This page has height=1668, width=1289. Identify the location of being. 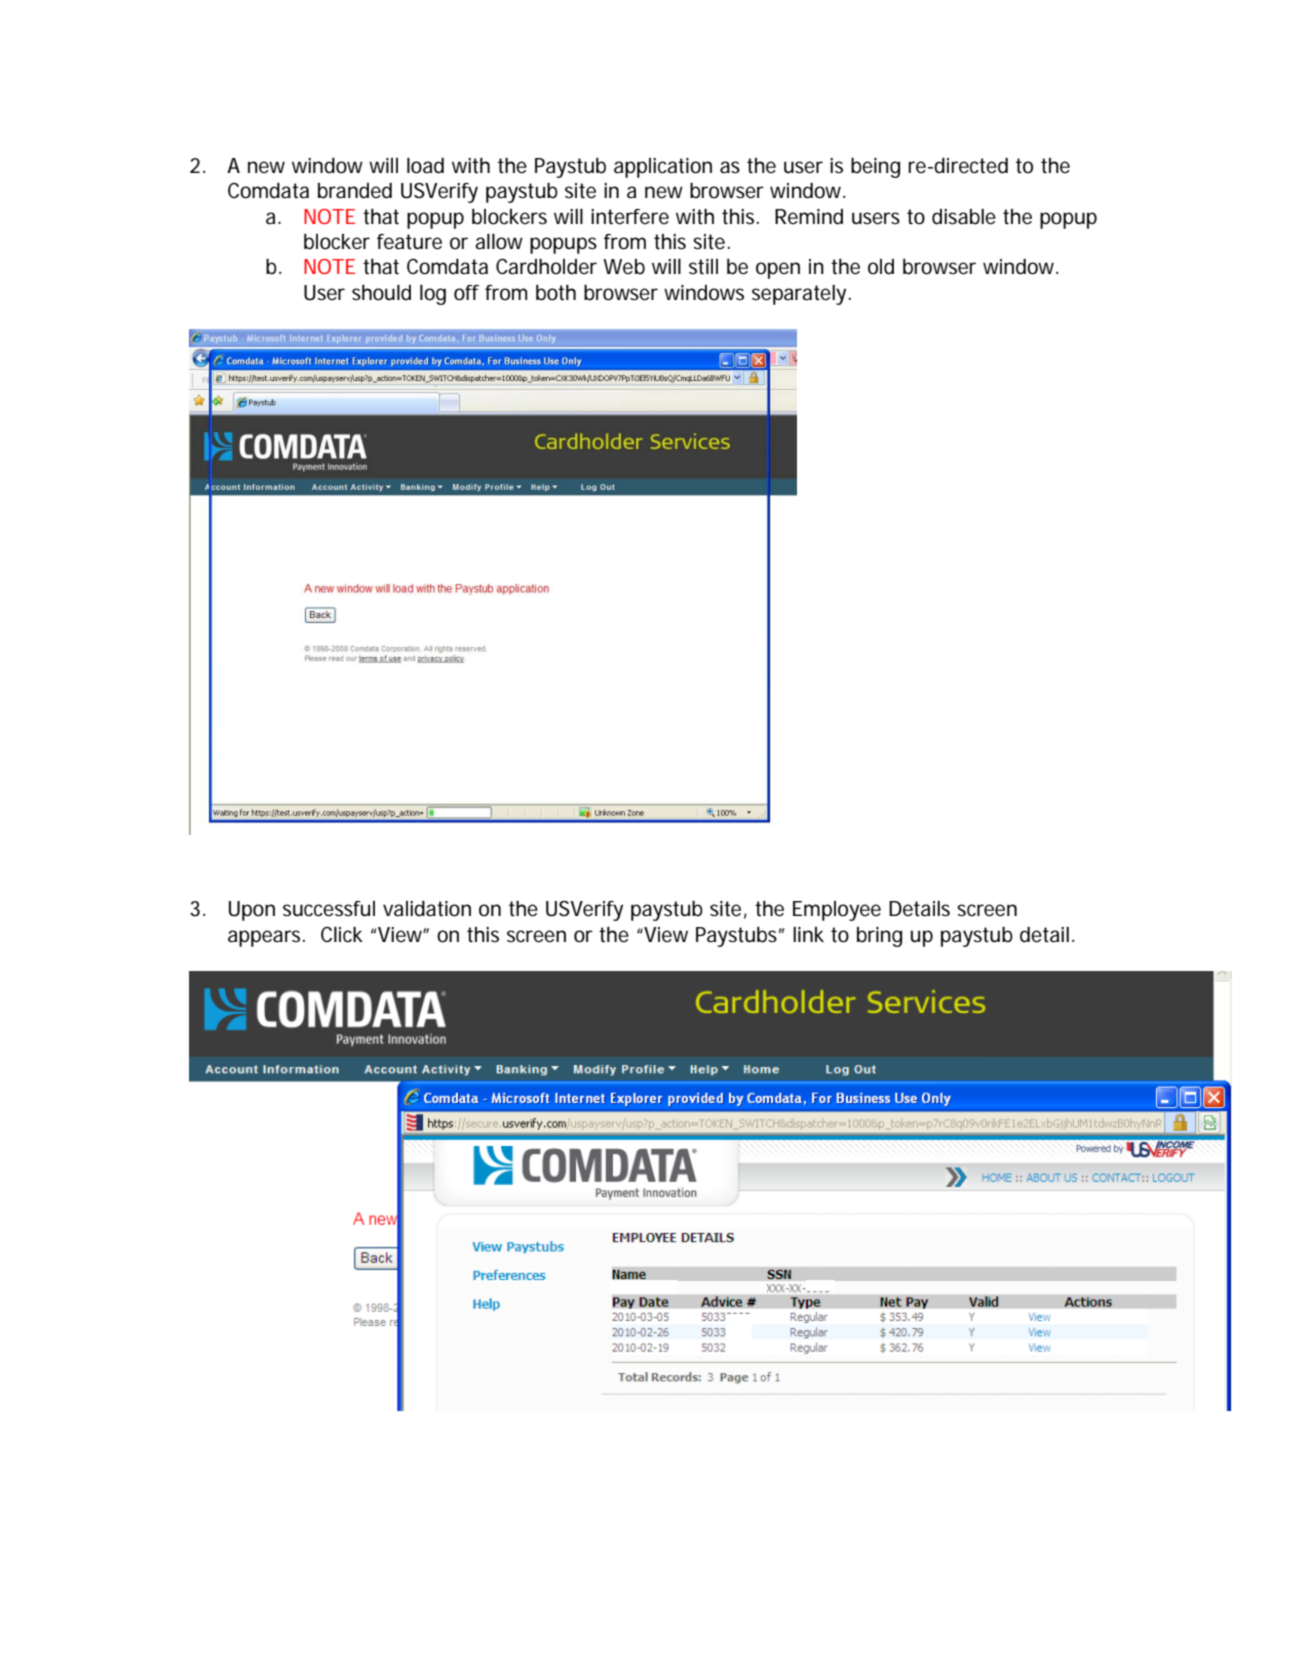
(875, 167).
